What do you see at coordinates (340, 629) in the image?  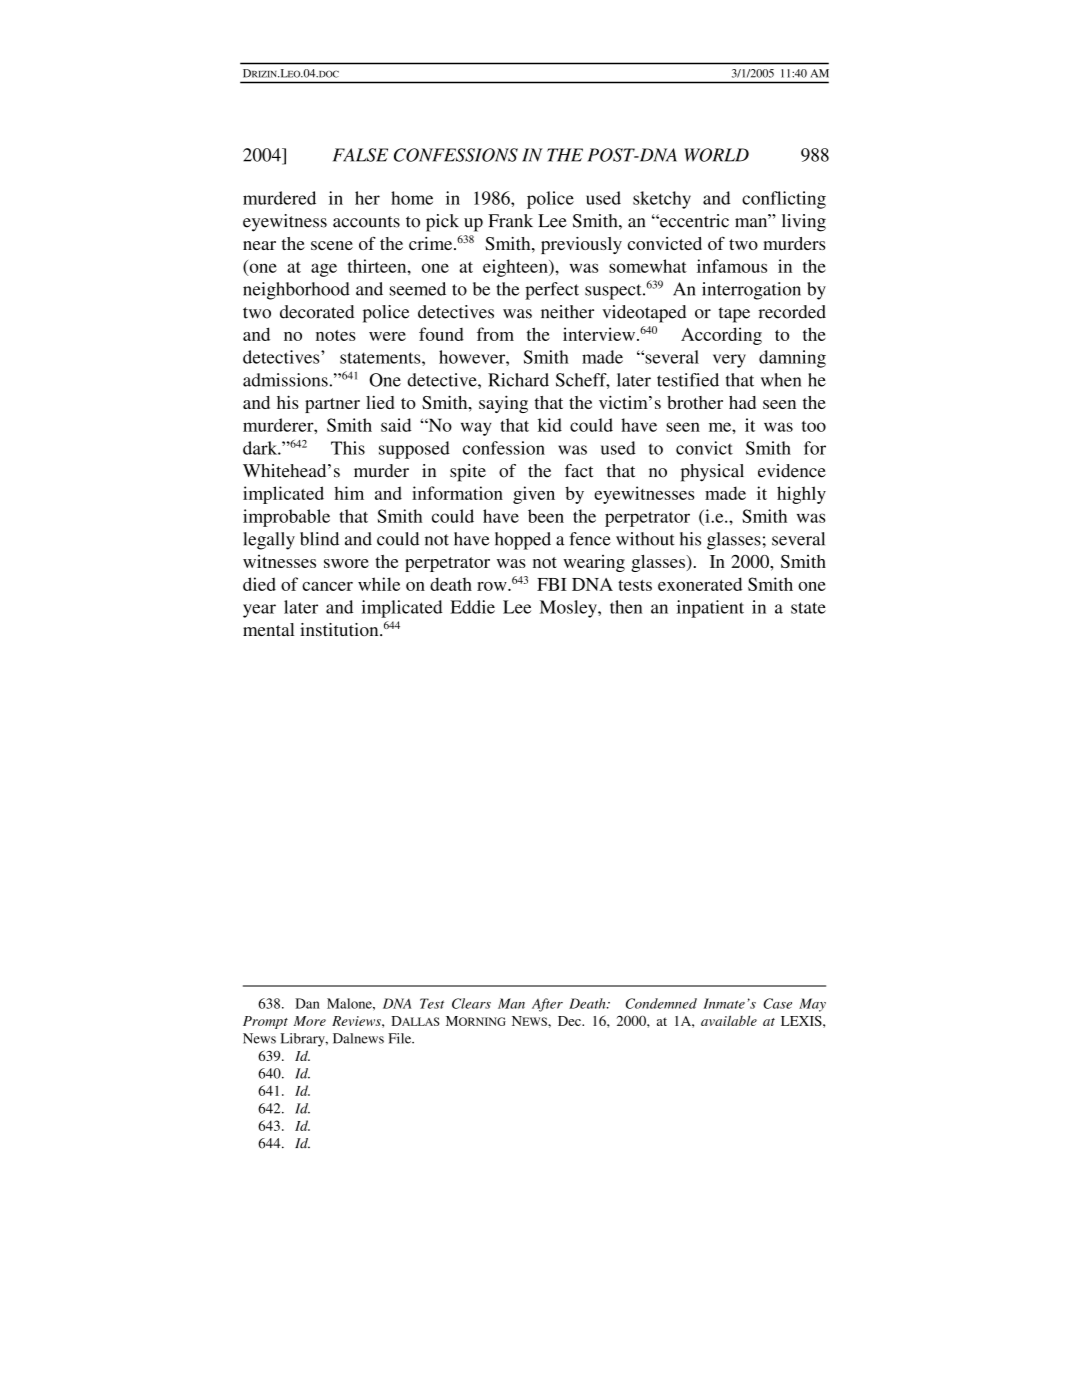 I see `institution` at bounding box center [340, 629].
